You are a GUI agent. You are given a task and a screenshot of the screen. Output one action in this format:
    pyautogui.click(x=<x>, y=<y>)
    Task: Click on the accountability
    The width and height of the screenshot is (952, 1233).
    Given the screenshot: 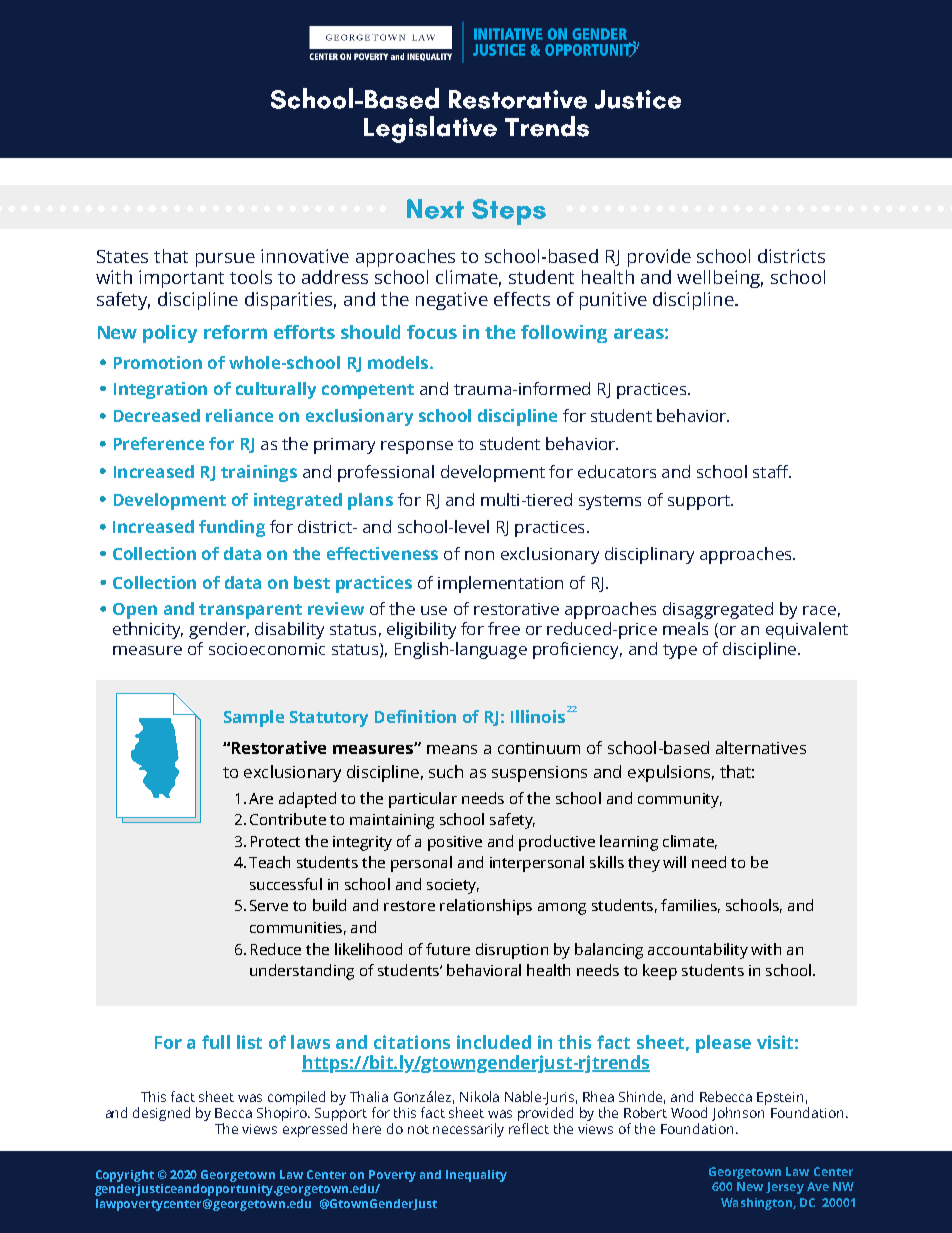 What is the action you would take?
    pyautogui.click(x=698, y=951)
